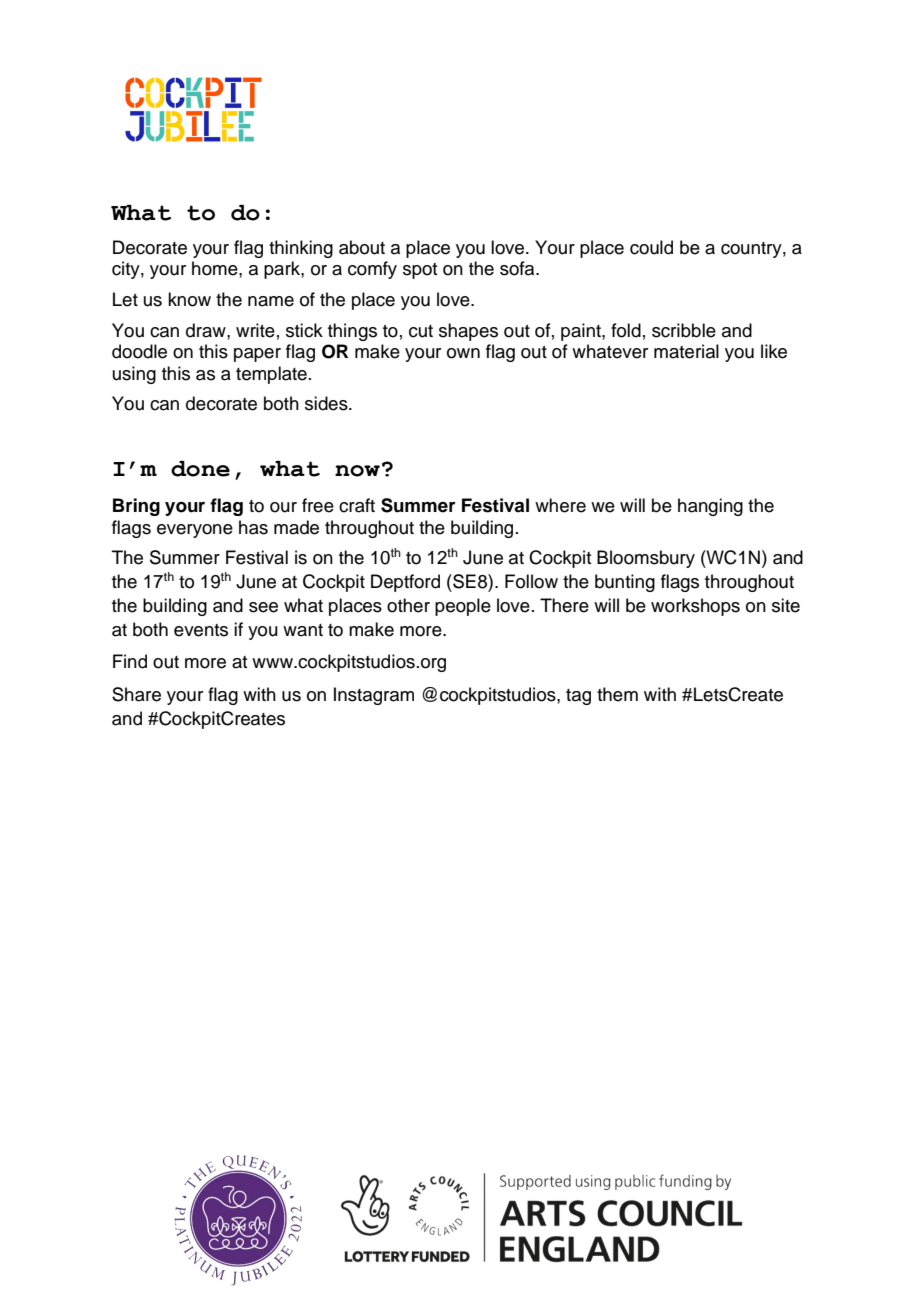  What do you see at coordinates (420, 271) in the screenshot?
I see `spot` at bounding box center [420, 271].
